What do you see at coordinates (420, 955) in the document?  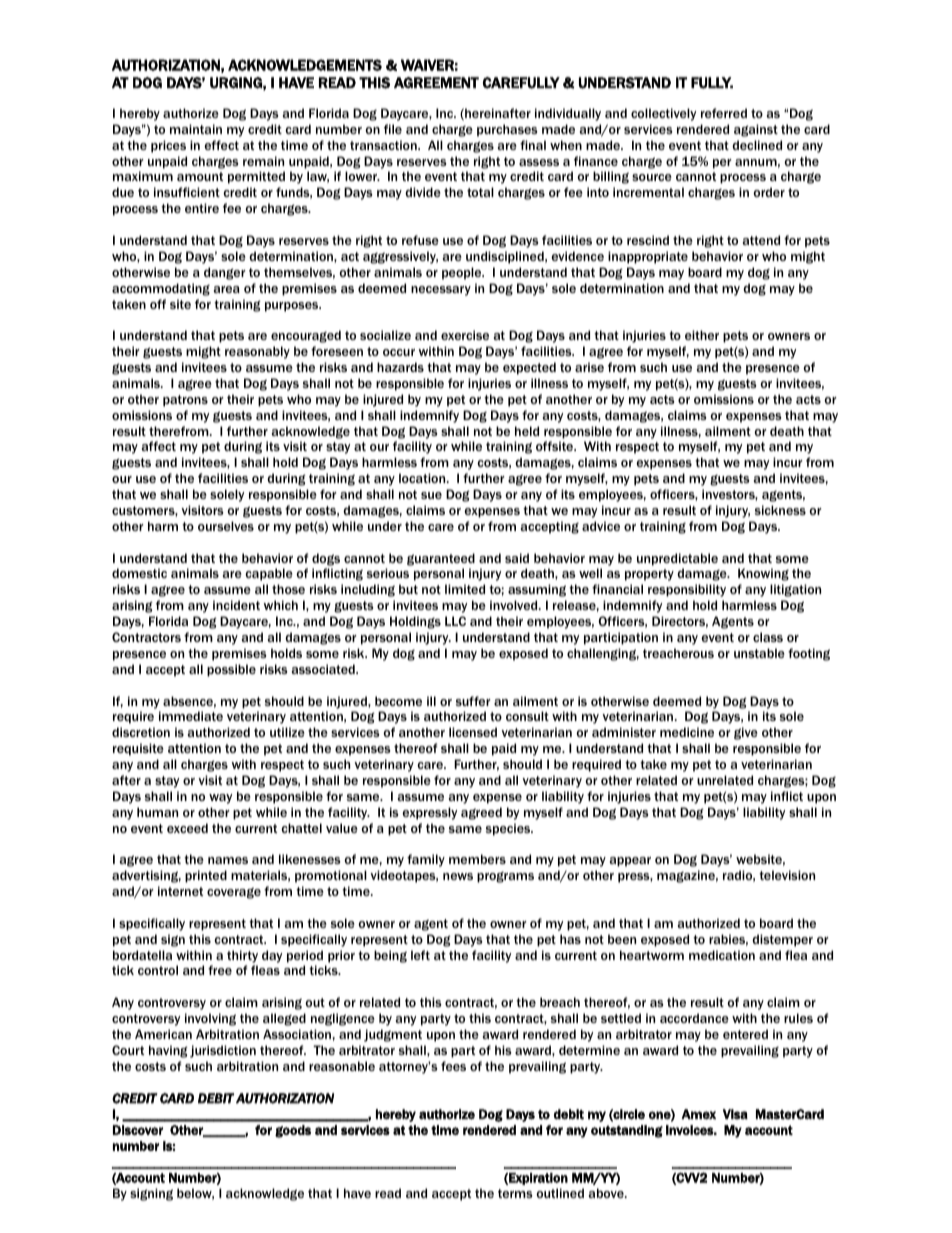 I see `left` at bounding box center [420, 955].
